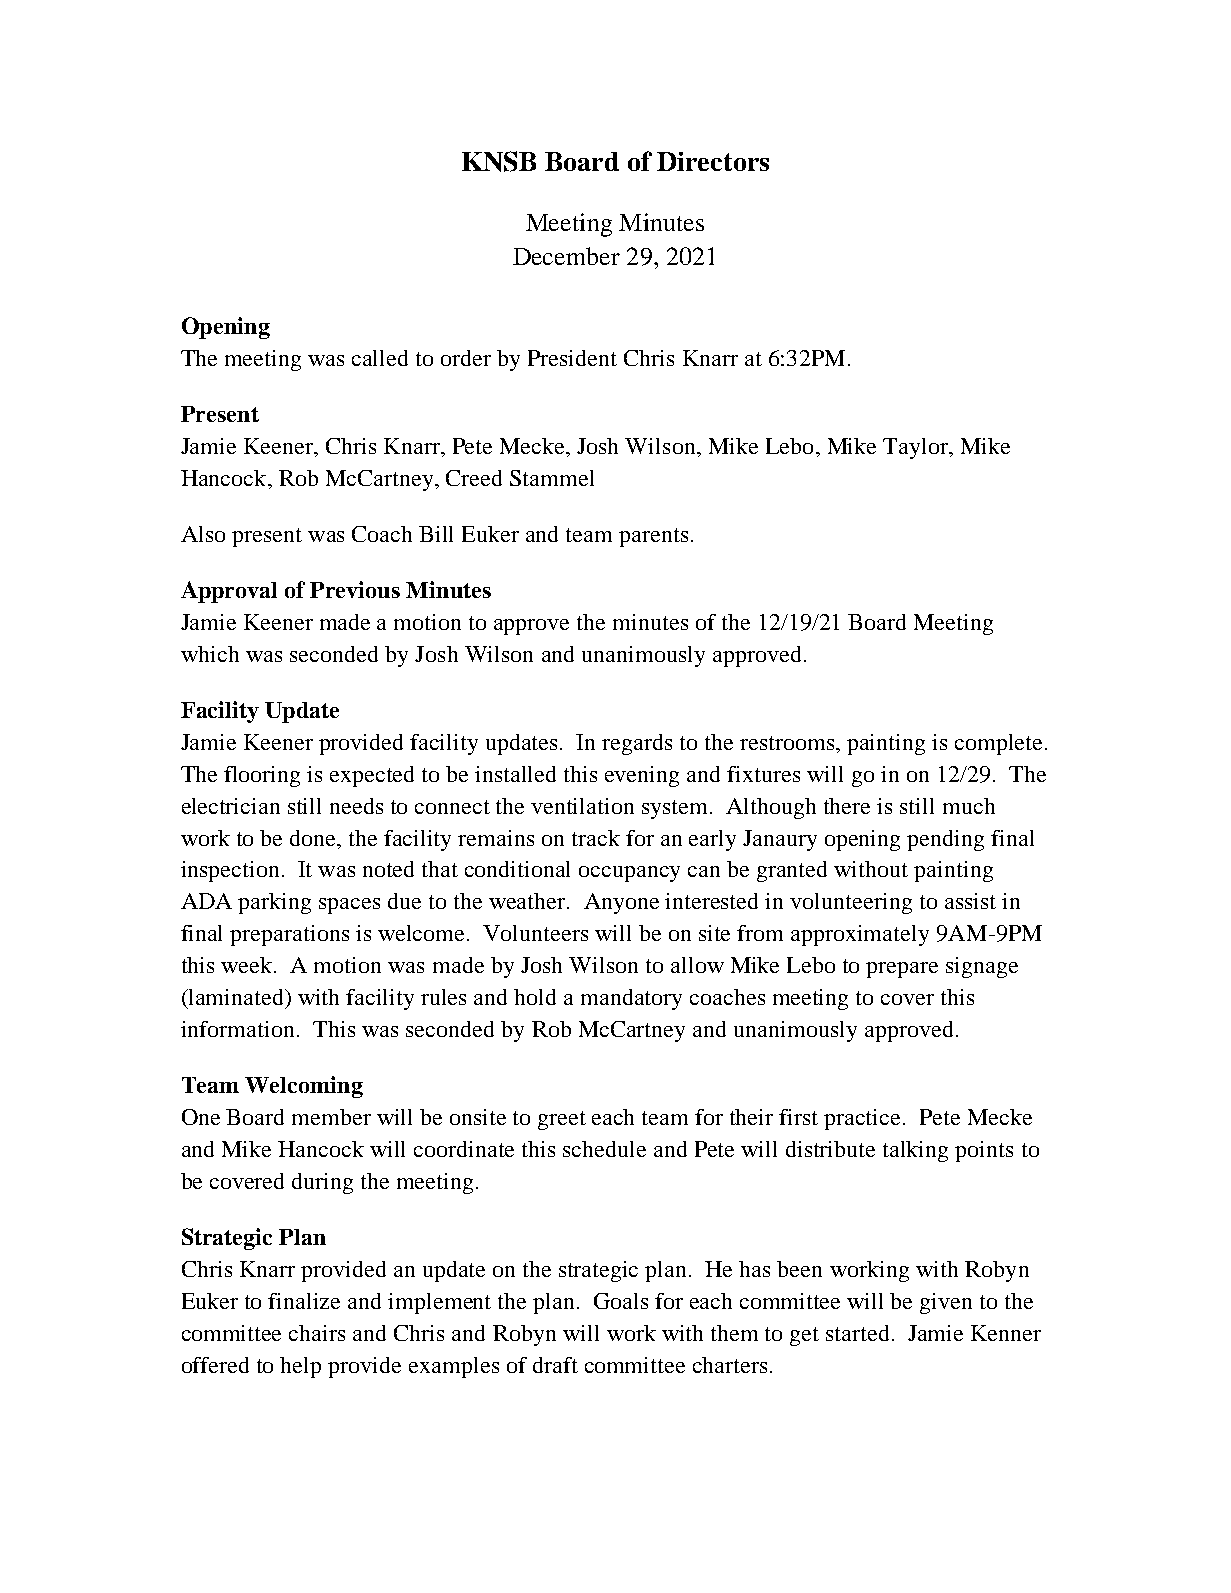 Image resolution: width=1231 pixels, height=1593 pixels. What do you see at coordinates (566, 256) in the screenshot?
I see `December` at bounding box center [566, 256].
